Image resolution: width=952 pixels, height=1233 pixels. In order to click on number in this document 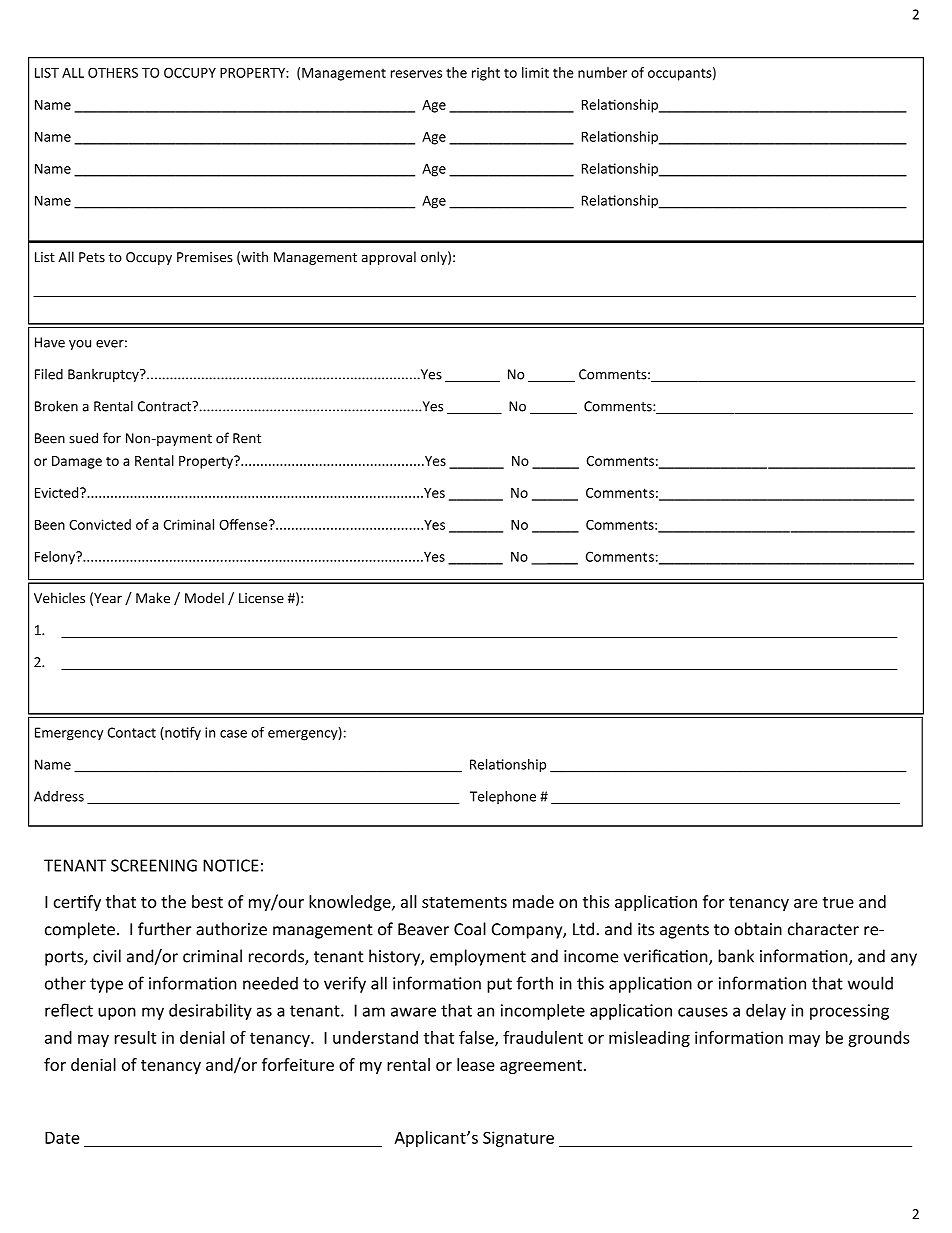, I will do `click(602, 72)`.
